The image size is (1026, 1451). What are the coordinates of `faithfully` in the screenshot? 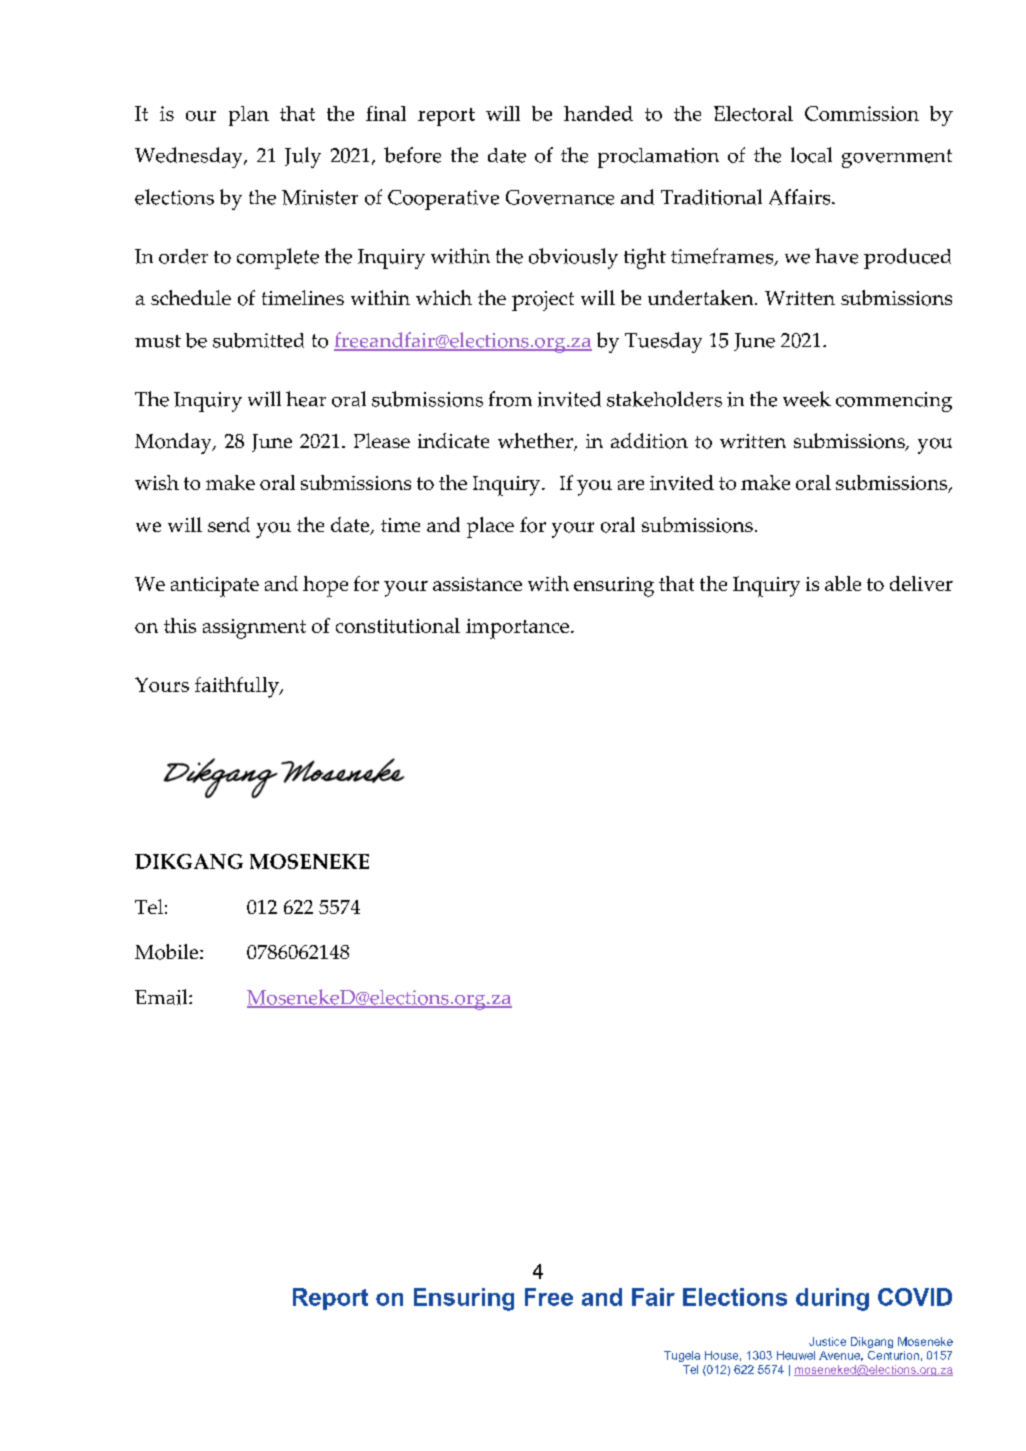 It's located at (238, 687).
